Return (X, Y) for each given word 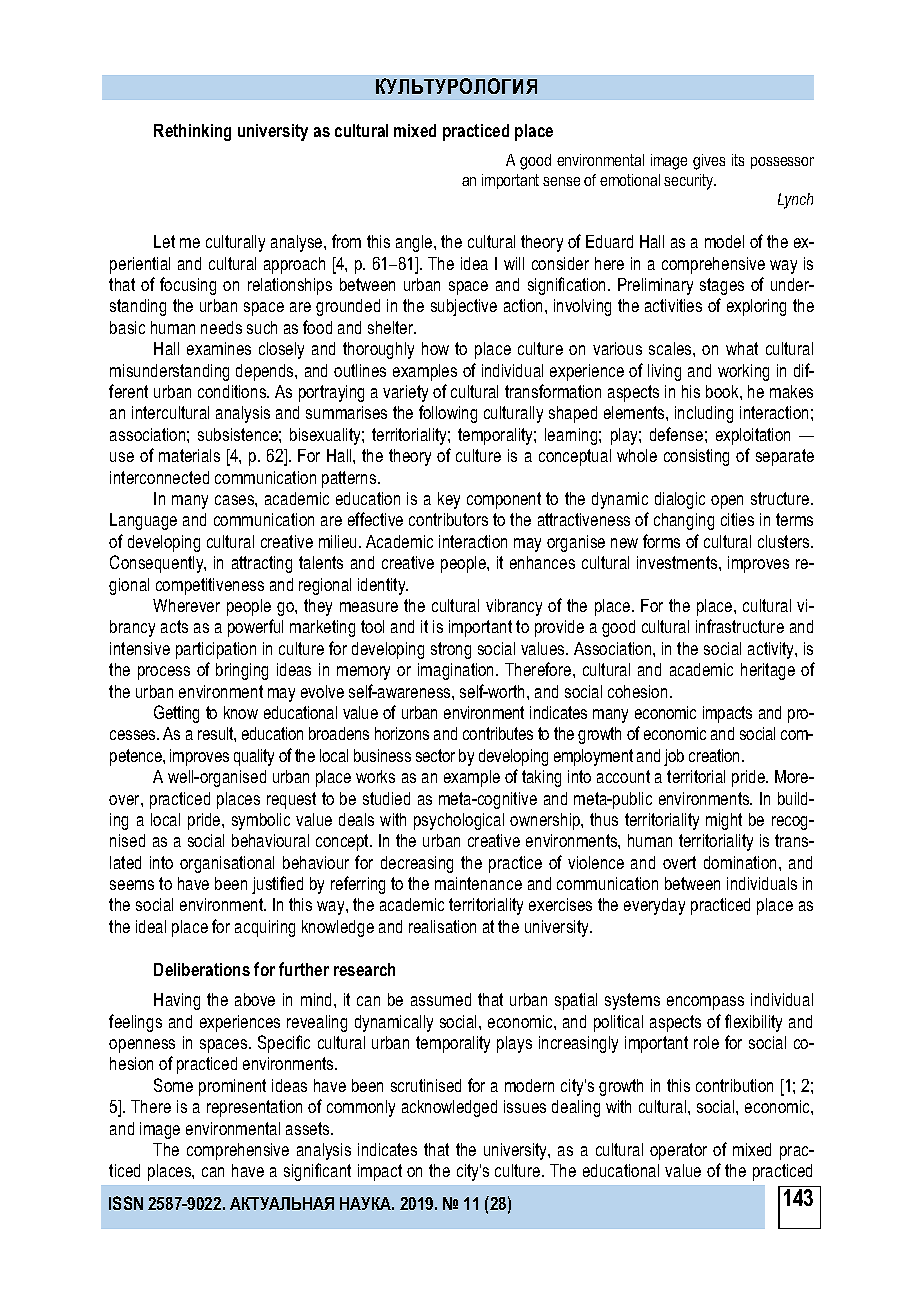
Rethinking (192, 132)
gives (709, 162)
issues (525, 1106)
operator (678, 1151)
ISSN (126, 1203)
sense (561, 181)
